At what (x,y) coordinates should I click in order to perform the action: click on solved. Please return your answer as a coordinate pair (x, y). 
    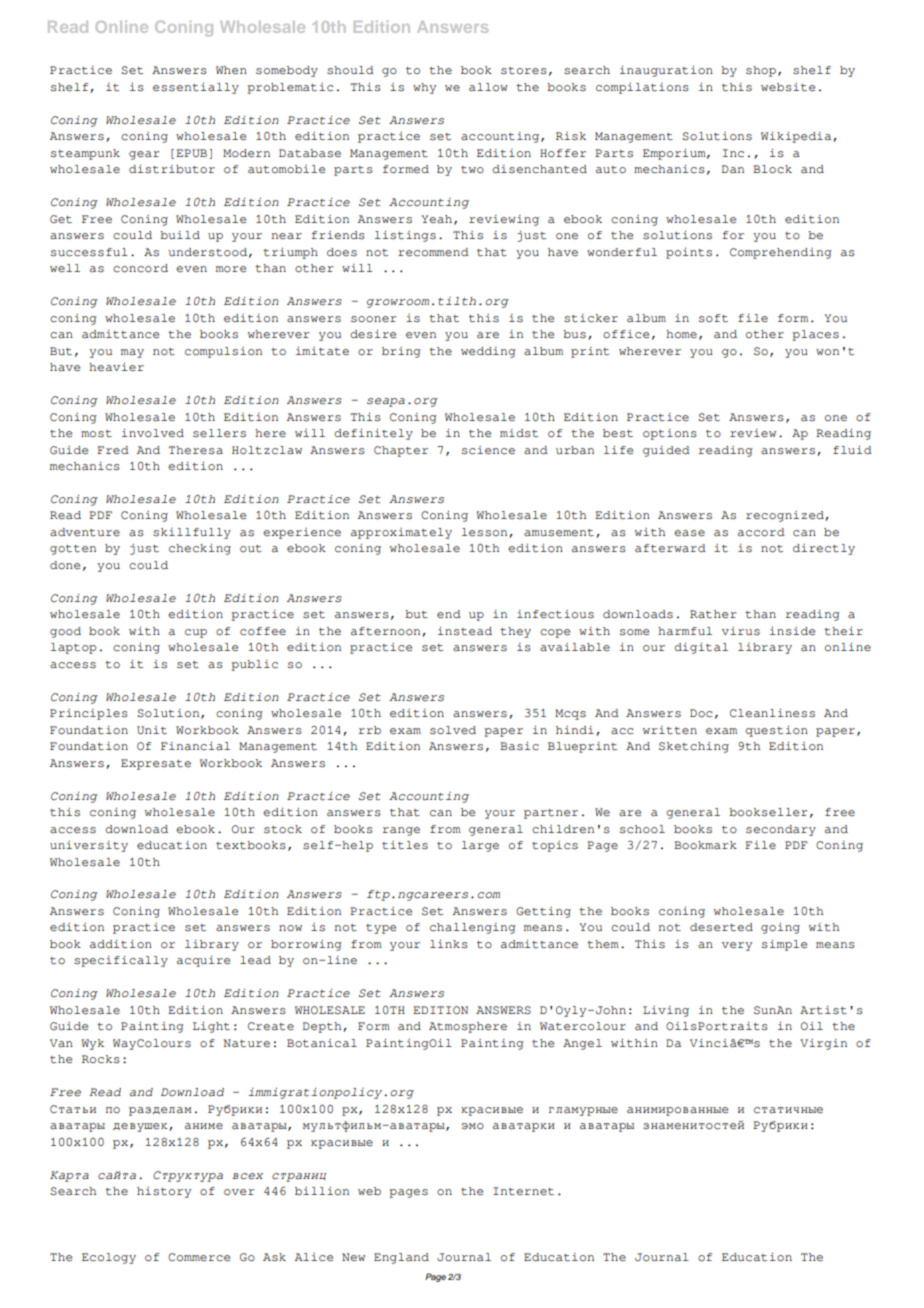
    Looking at the image, I should click on (453, 730).
